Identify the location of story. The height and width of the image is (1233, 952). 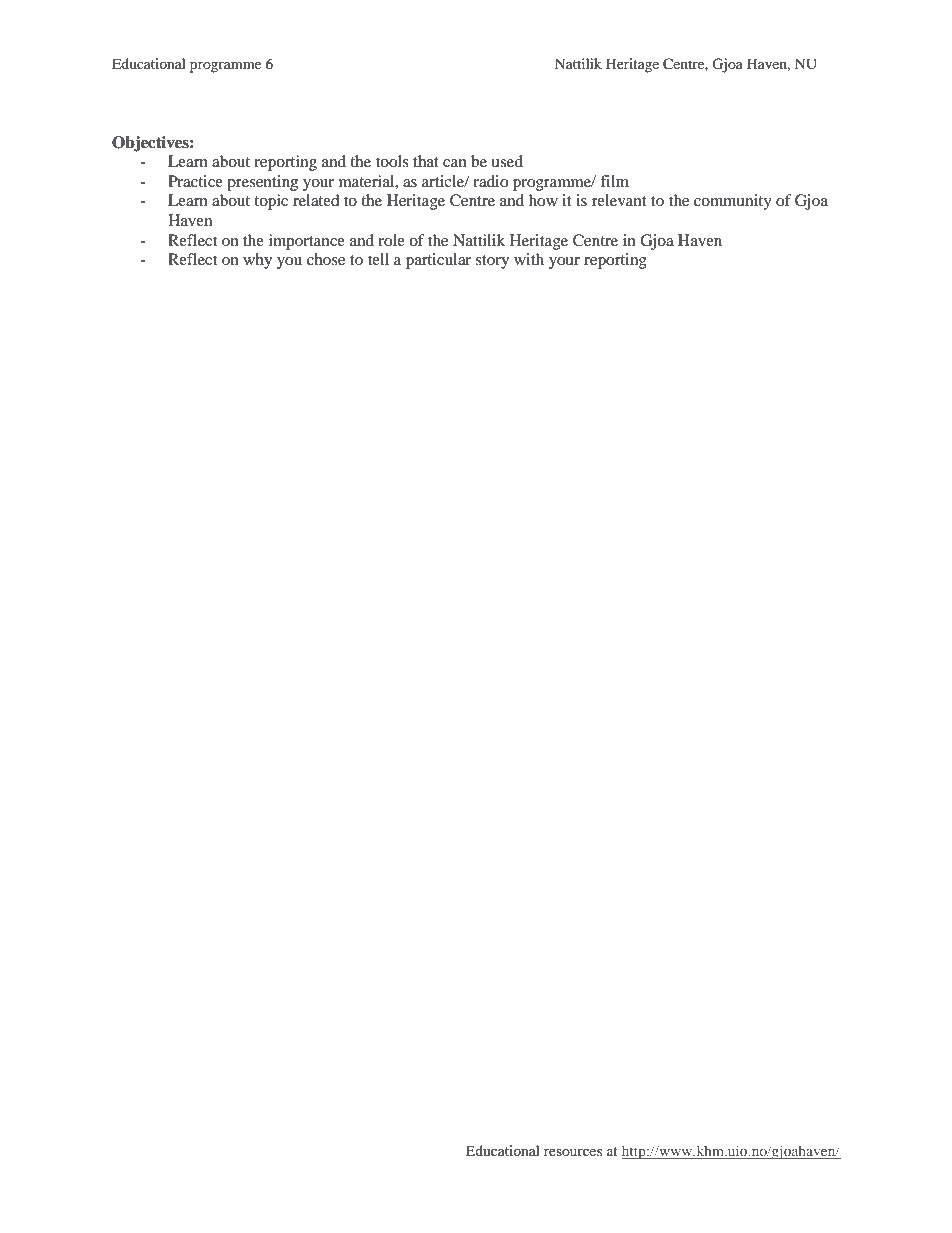
(492, 262).
